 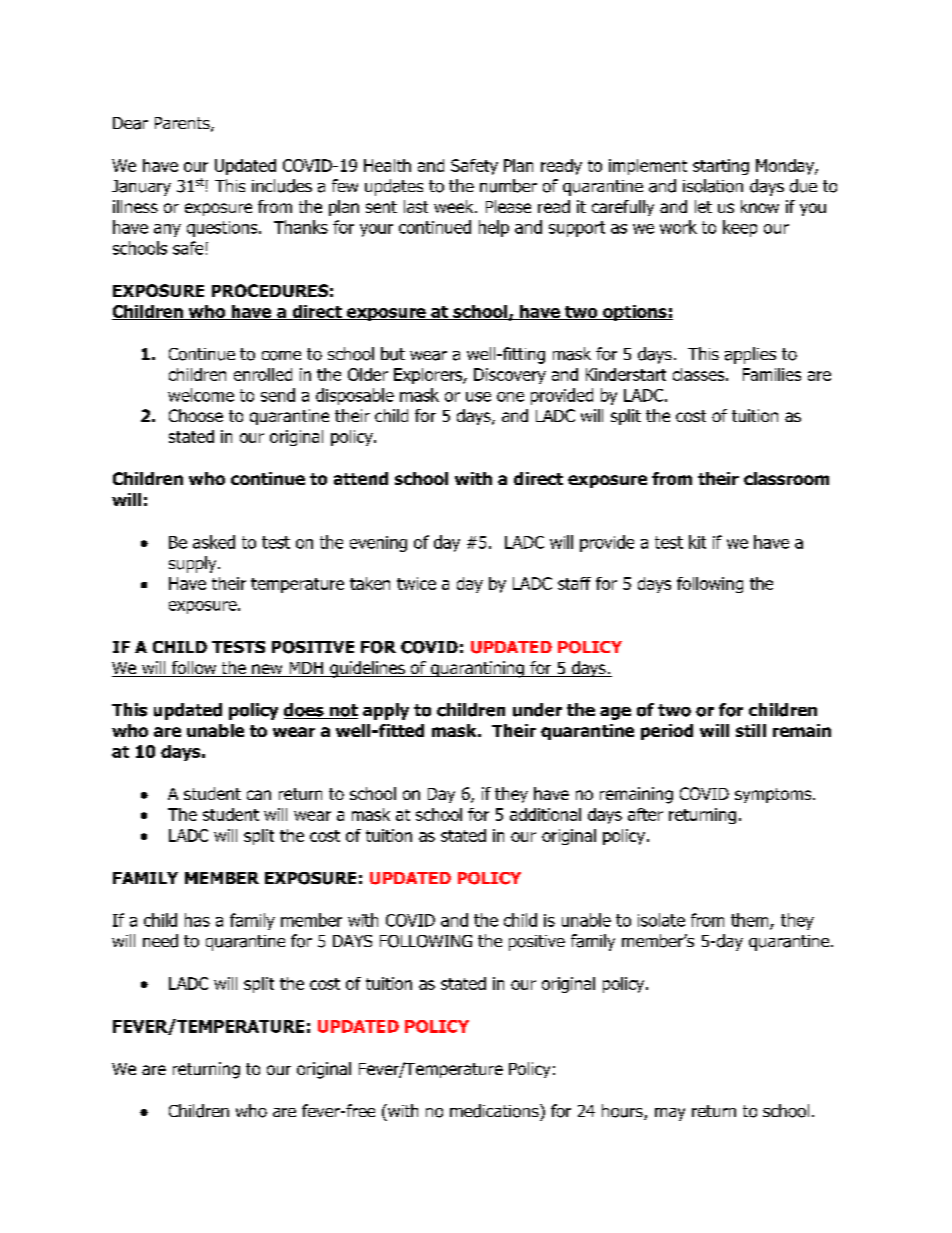 What do you see at coordinates (508, 186) in the screenshot?
I see `number` at bounding box center [508, 186].
